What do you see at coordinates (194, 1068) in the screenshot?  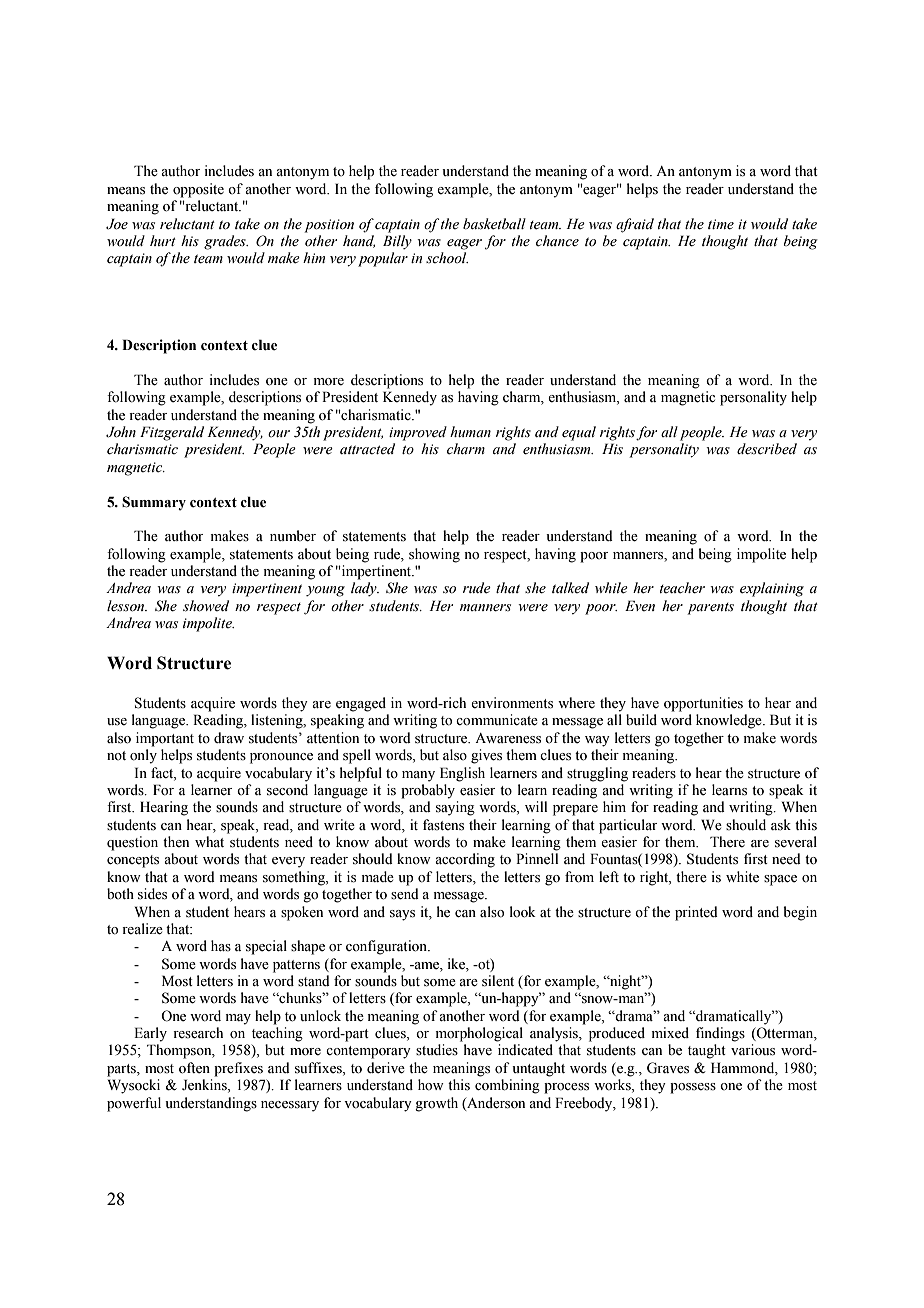 I see `often` at bounding box center [194, 1068].
